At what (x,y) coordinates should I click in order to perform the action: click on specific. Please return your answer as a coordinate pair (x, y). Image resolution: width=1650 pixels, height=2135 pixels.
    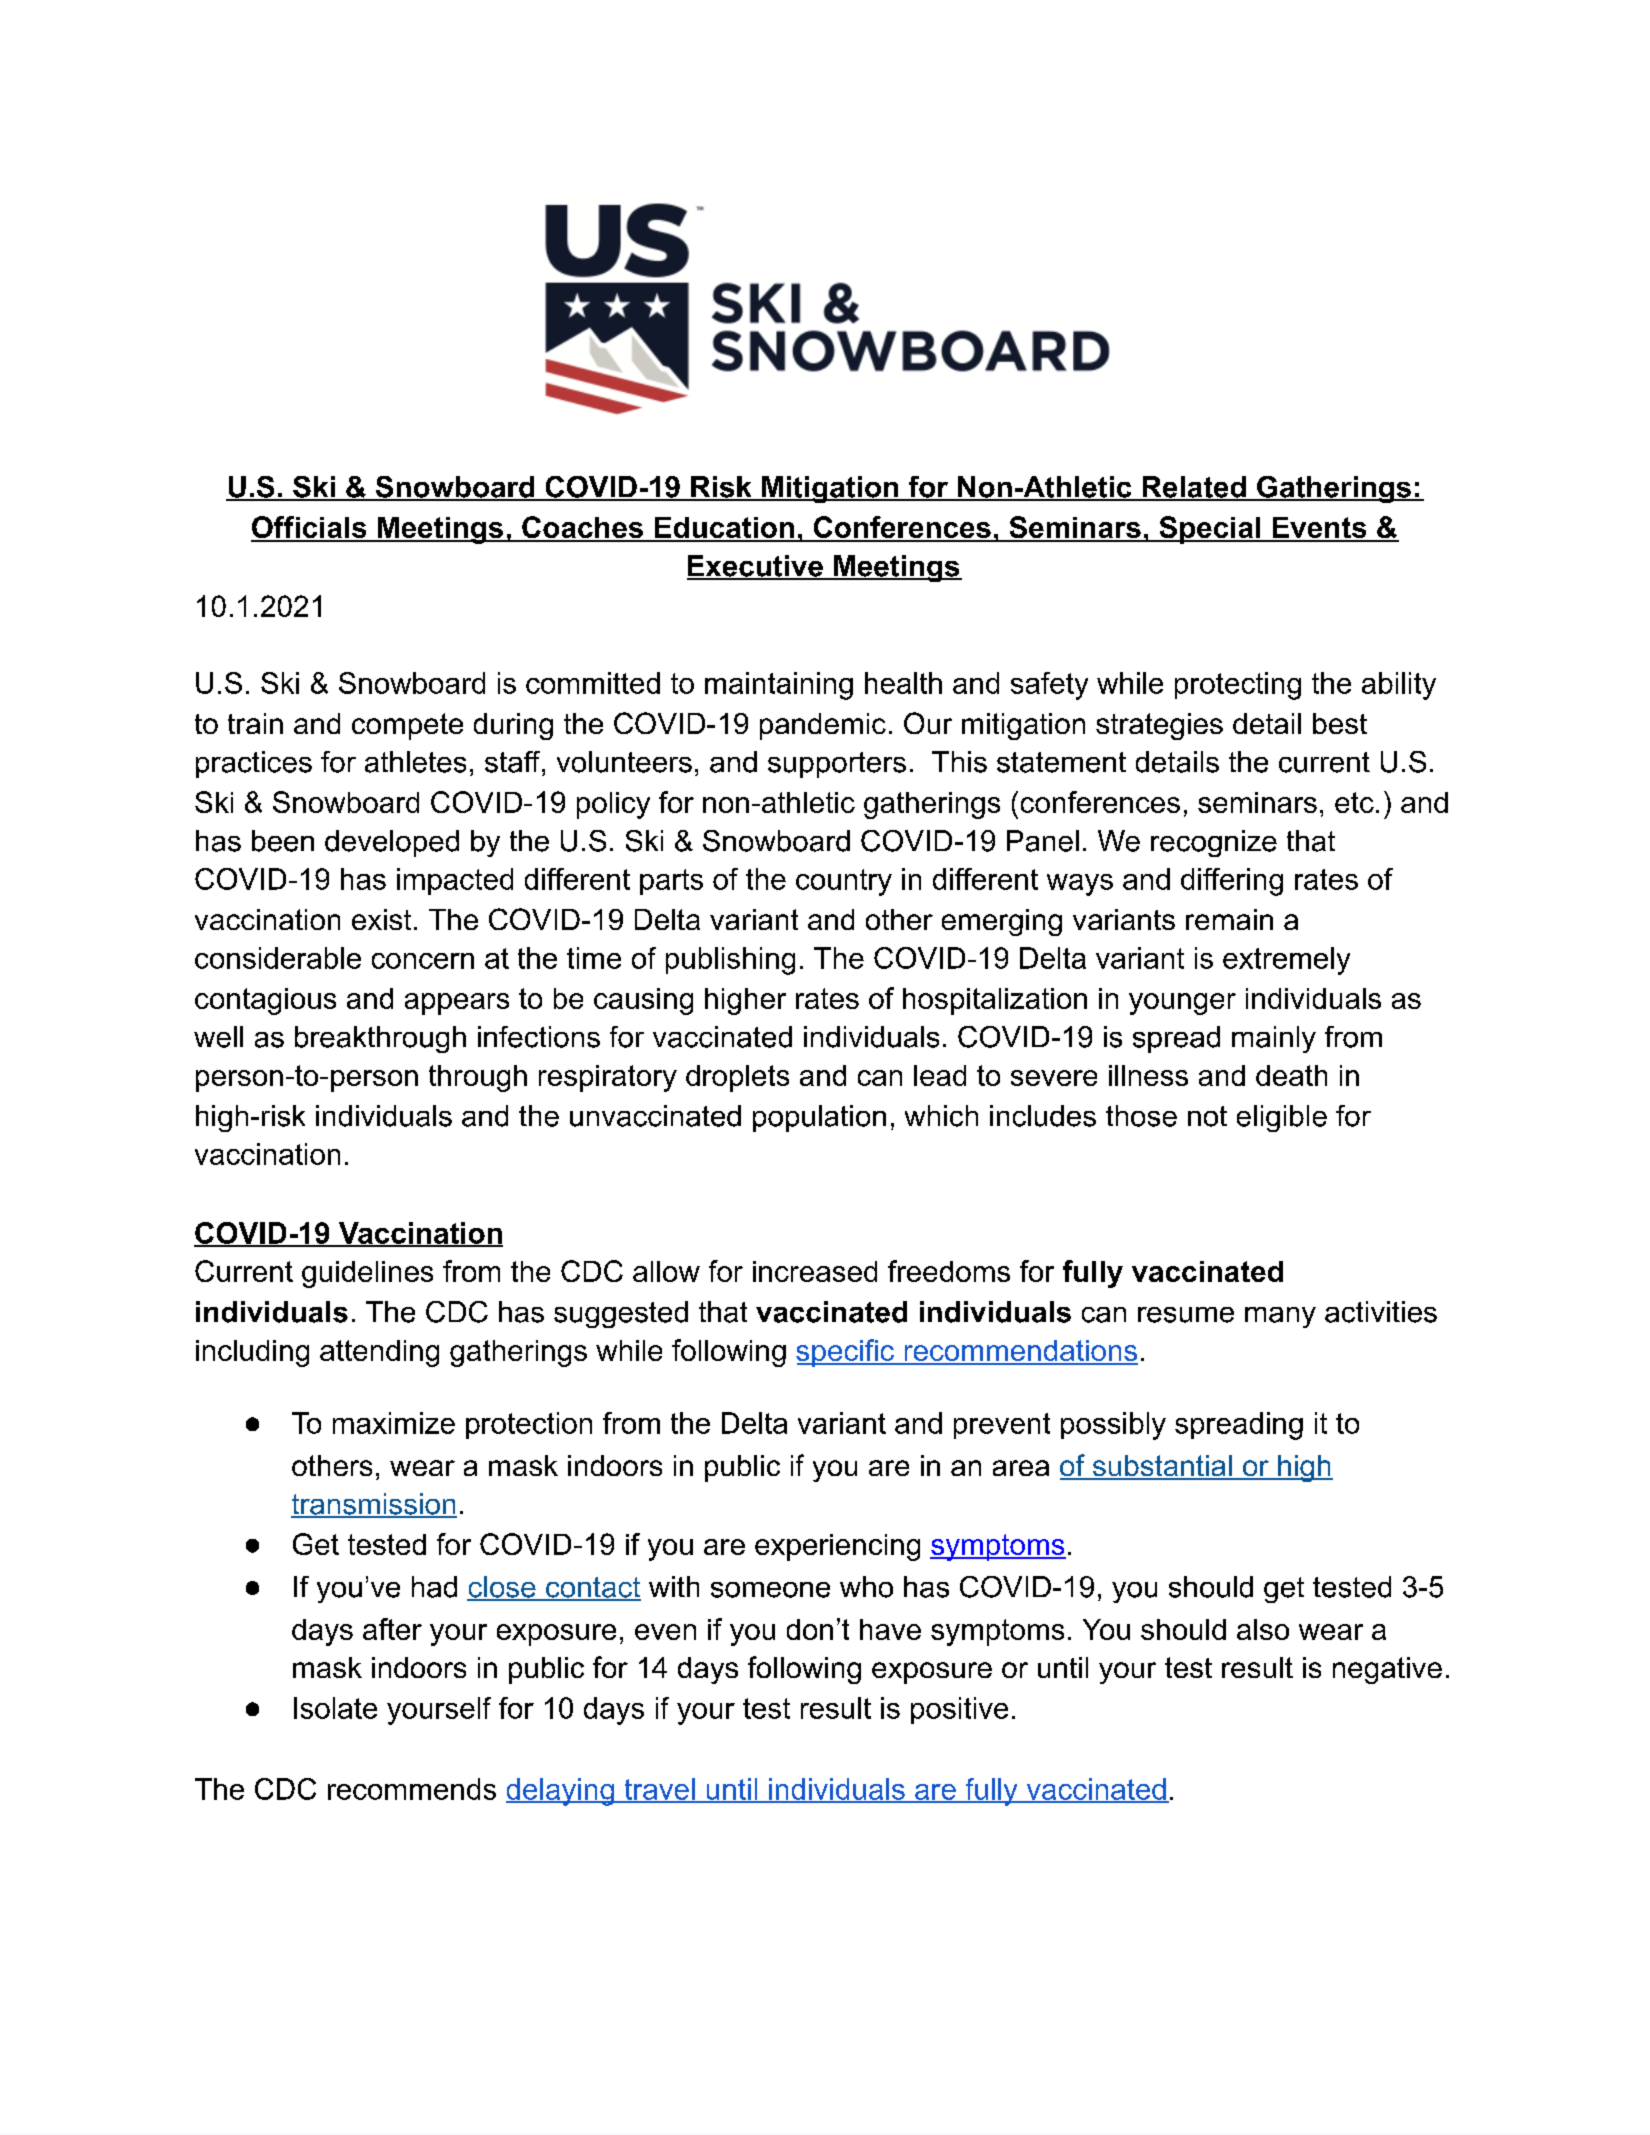
    Looking at the image, I should click on (846, 1353).
